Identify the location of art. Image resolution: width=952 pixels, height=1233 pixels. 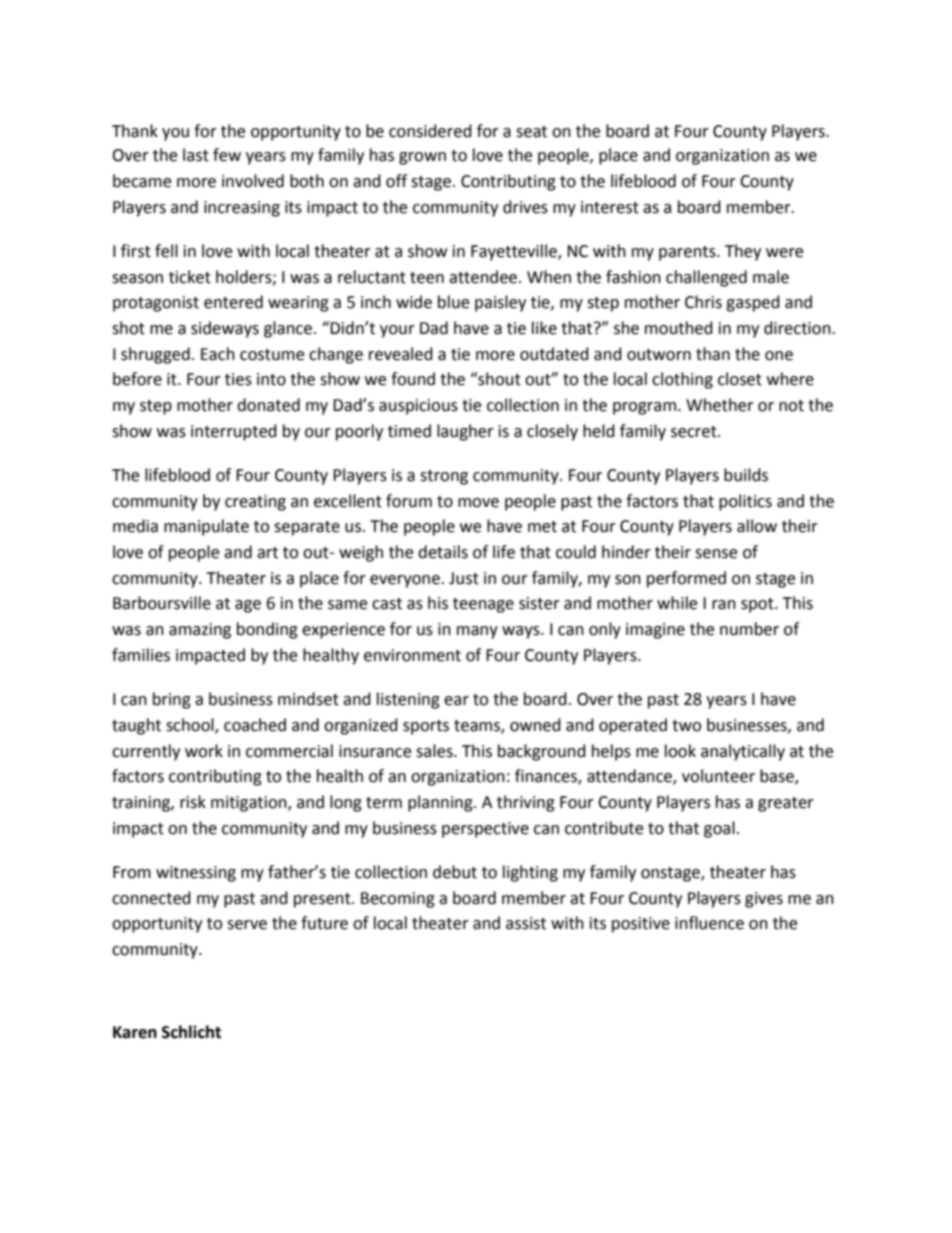
(267, 553).
